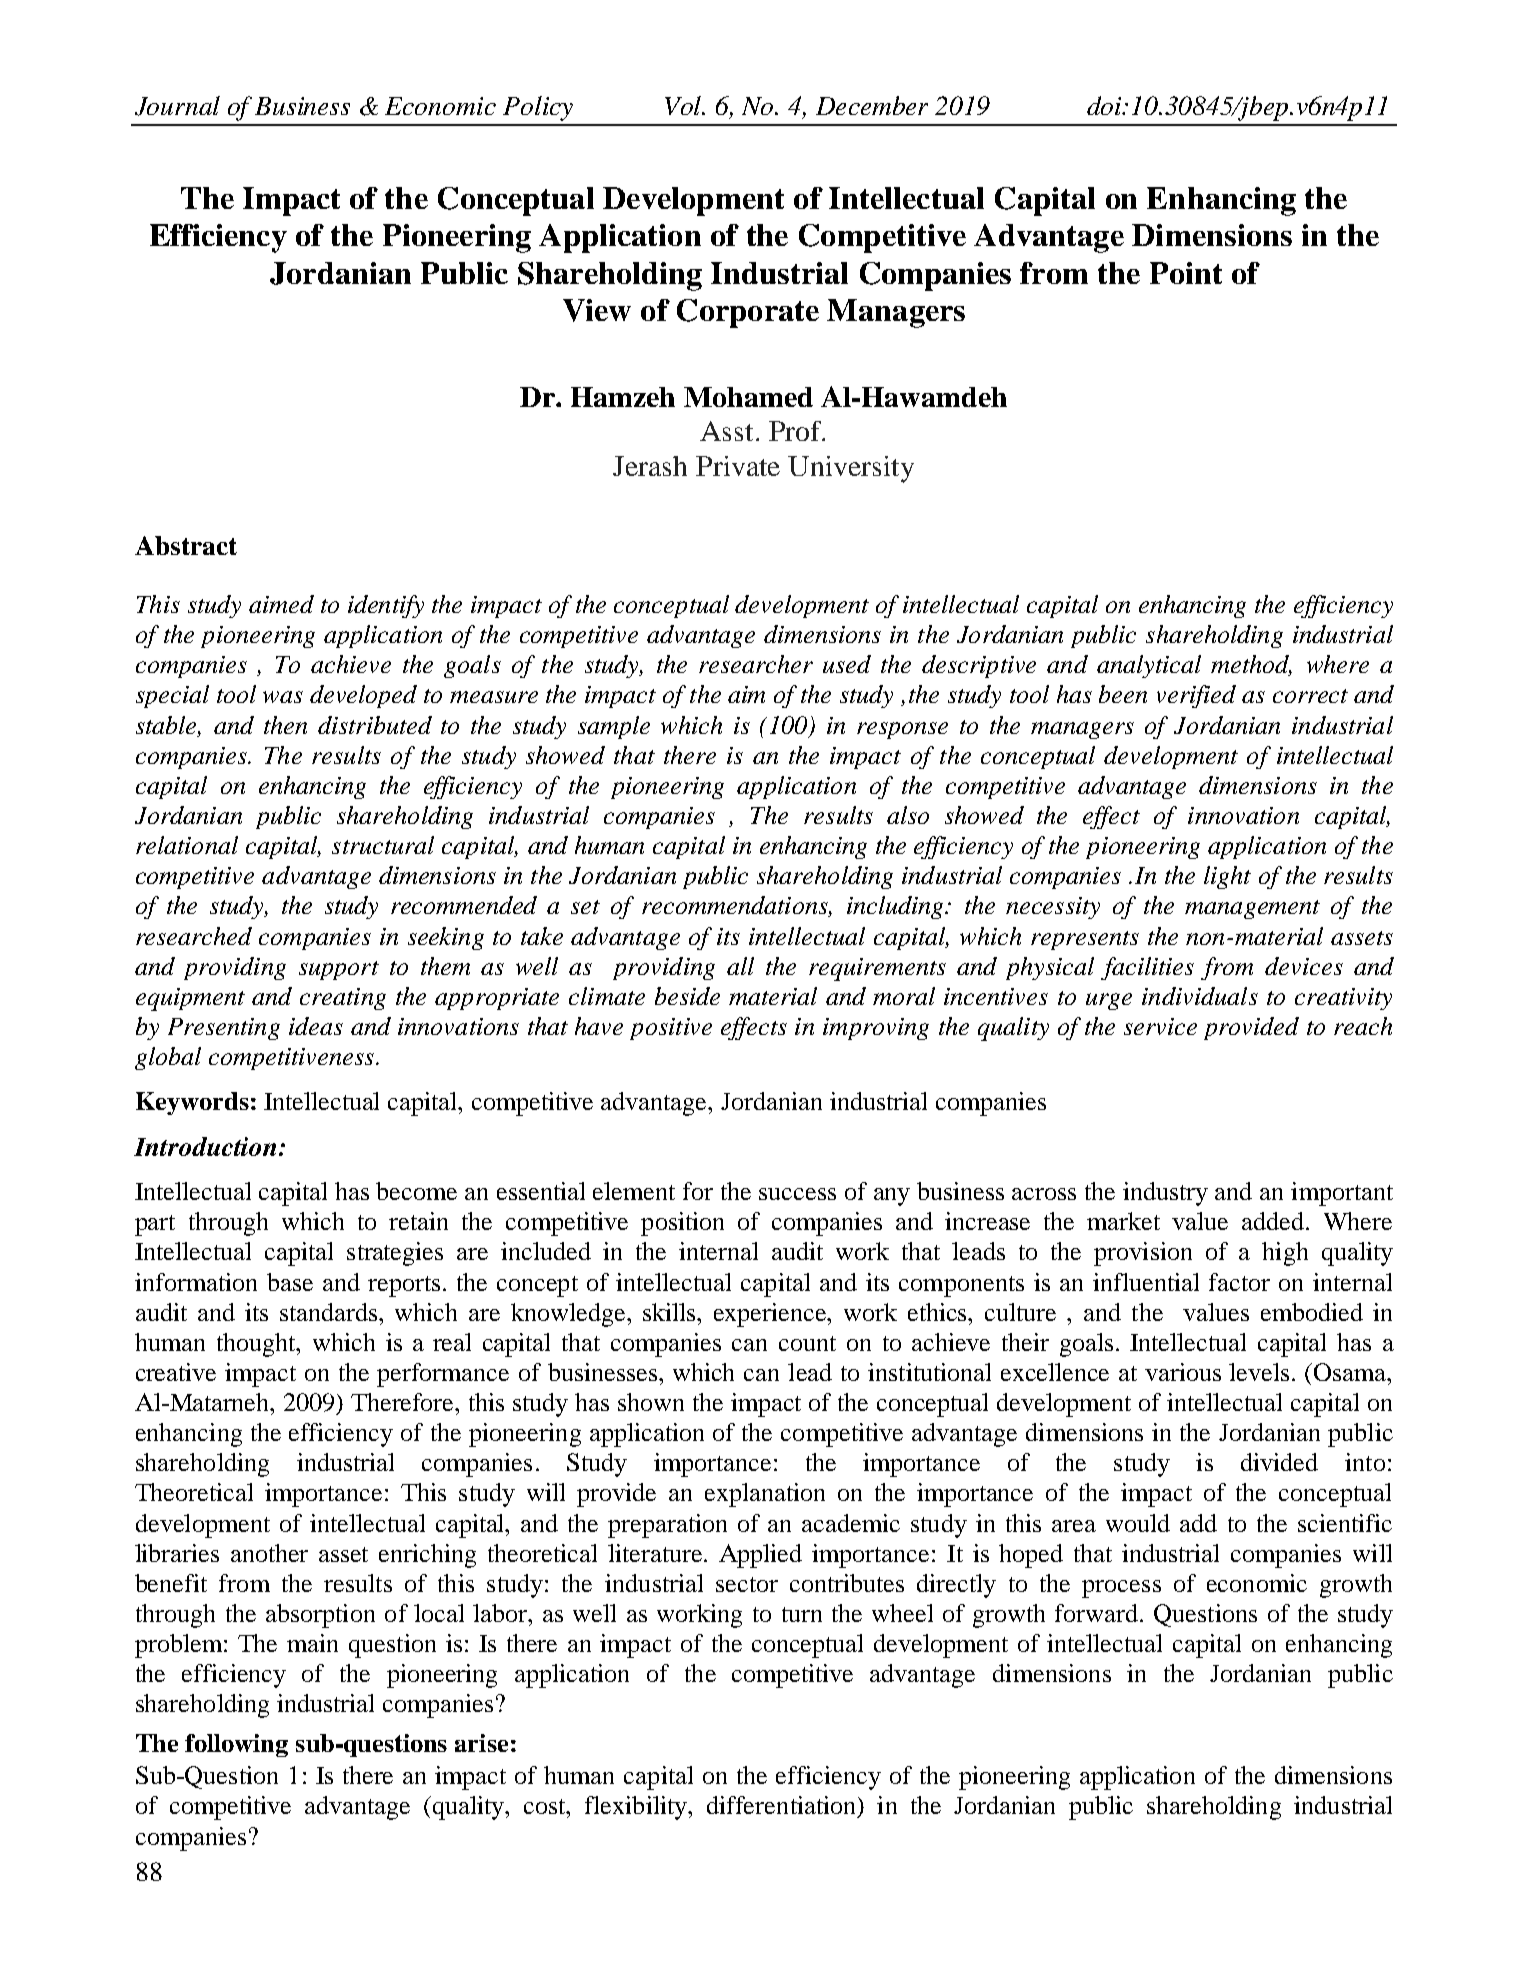 The width and height of the screenshot is (1528, 1977). What do you see at coordinates (236, 1745) in the screenshot?
I see `following` at bounding box center [236, 1745].
